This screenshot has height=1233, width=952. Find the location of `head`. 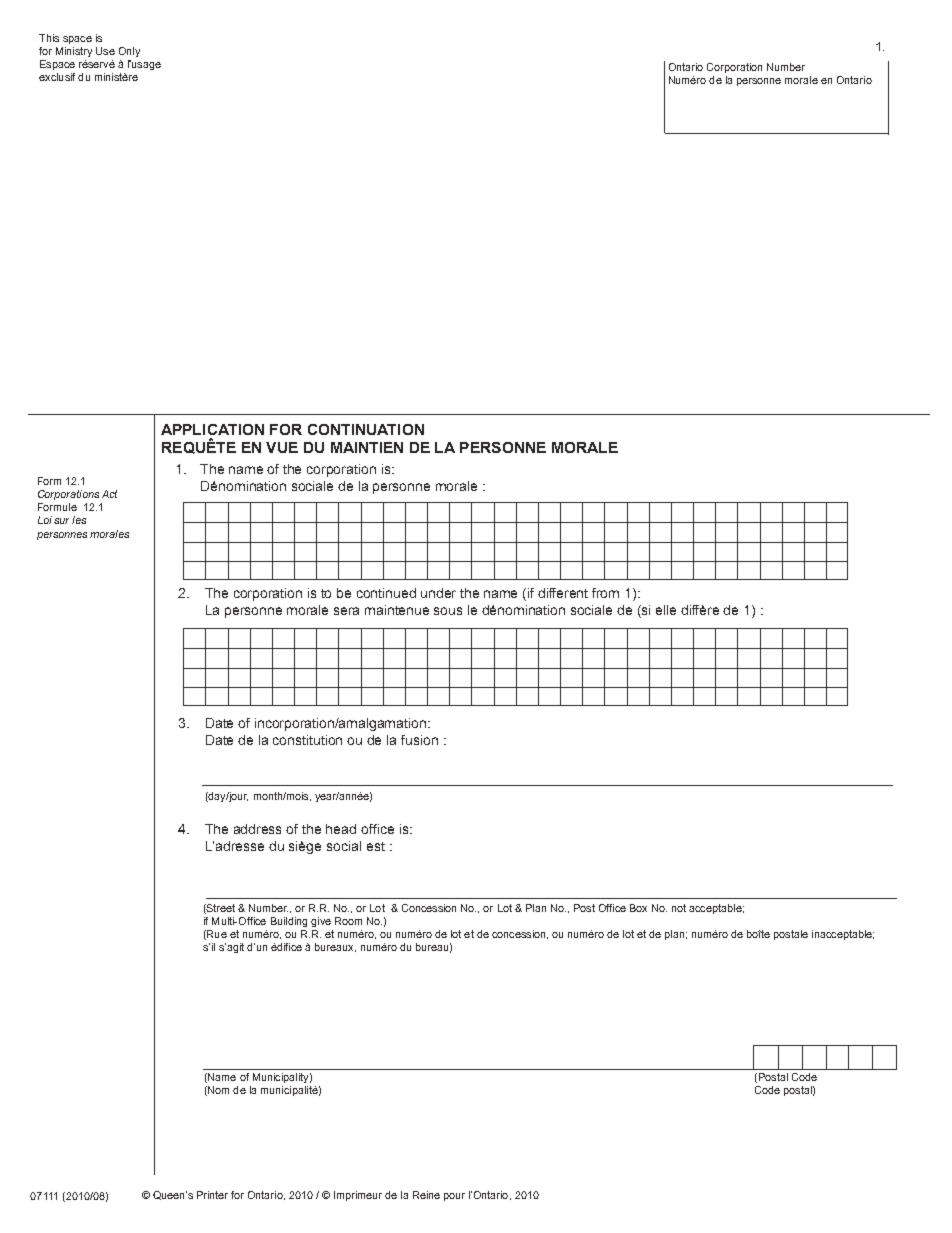

head is located at coordinates (341, 829).
